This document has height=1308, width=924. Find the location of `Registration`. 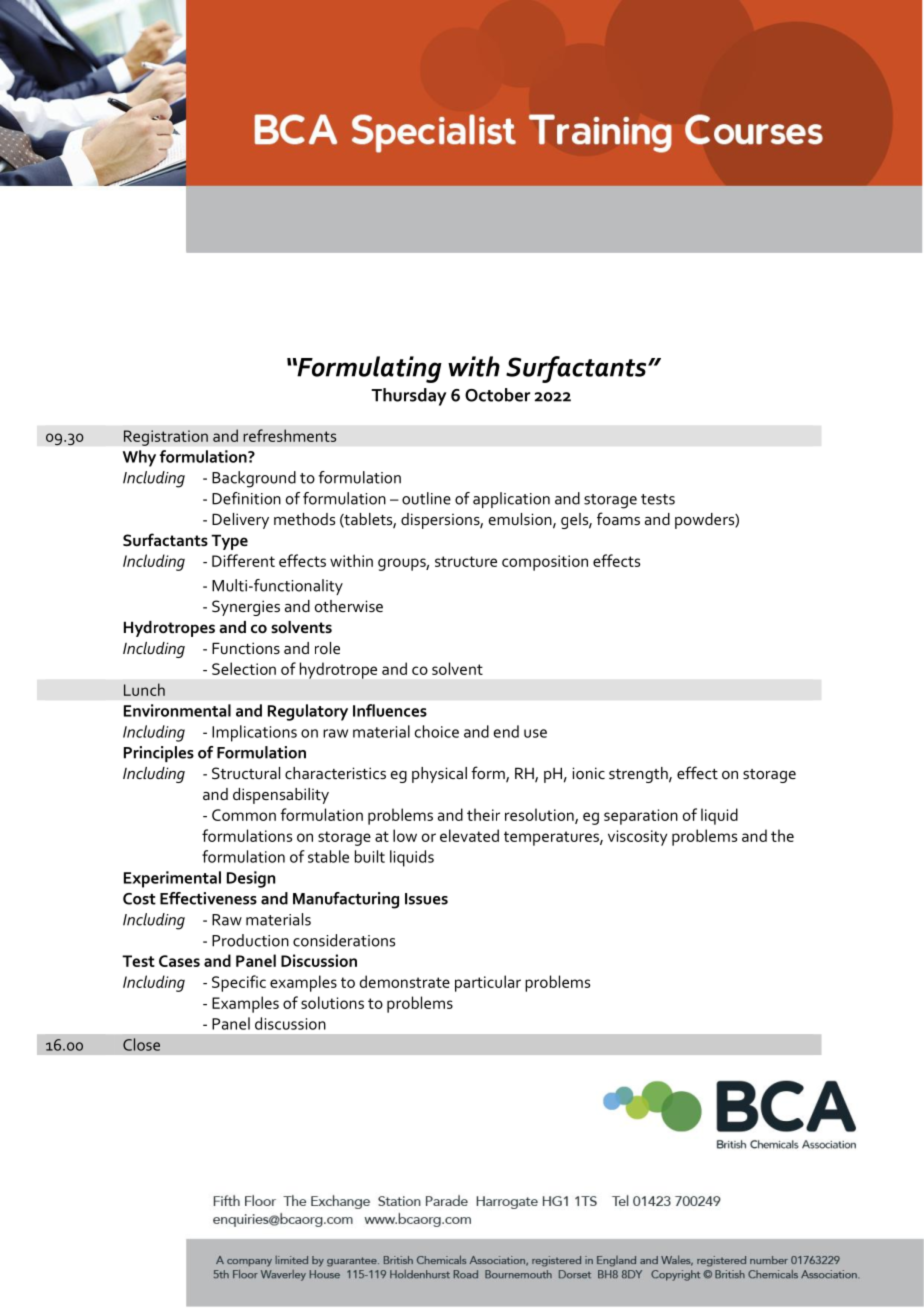

Registration is located at coordinates (166, 438).
